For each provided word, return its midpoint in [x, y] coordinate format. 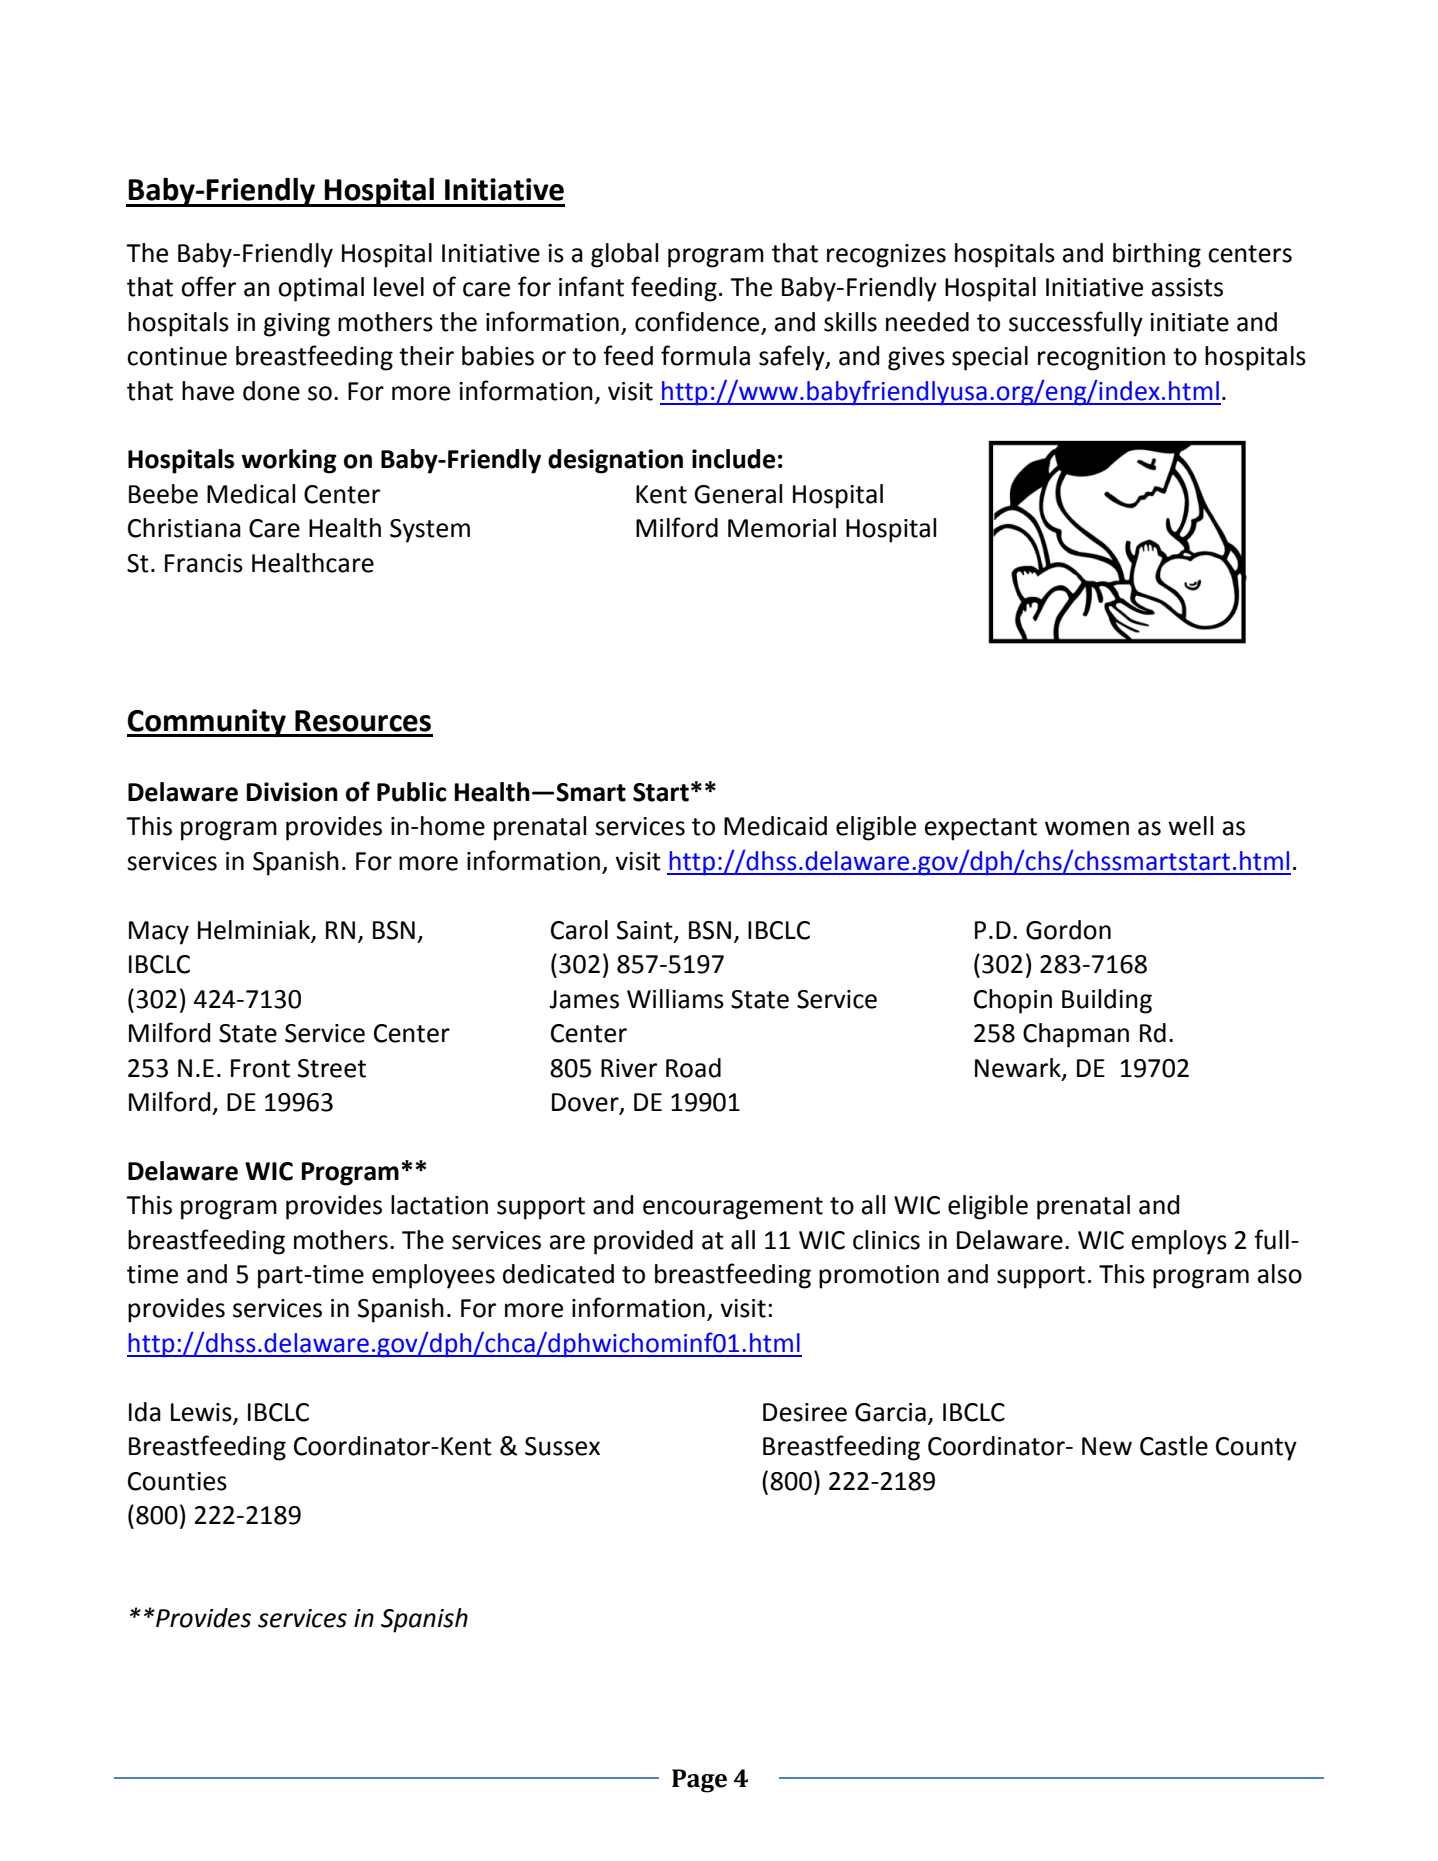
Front [260, 1068]
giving [297, 325]
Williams [675, 999]
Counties [177, 1481]
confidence [697, 321]
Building [1107, 1001]
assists [1187, 287]
